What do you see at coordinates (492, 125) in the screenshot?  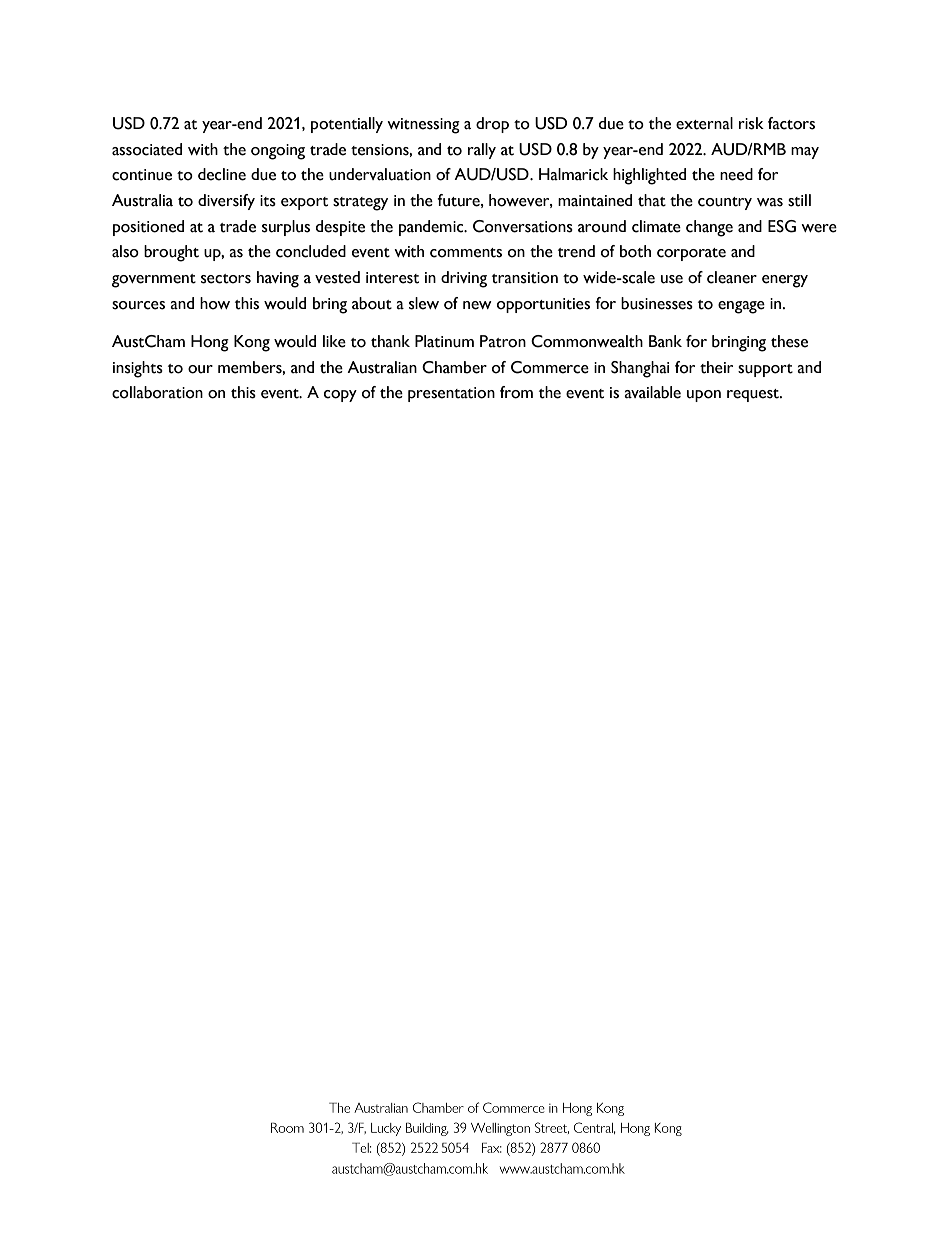 I see `drop` at bounding box center [492, 125].
